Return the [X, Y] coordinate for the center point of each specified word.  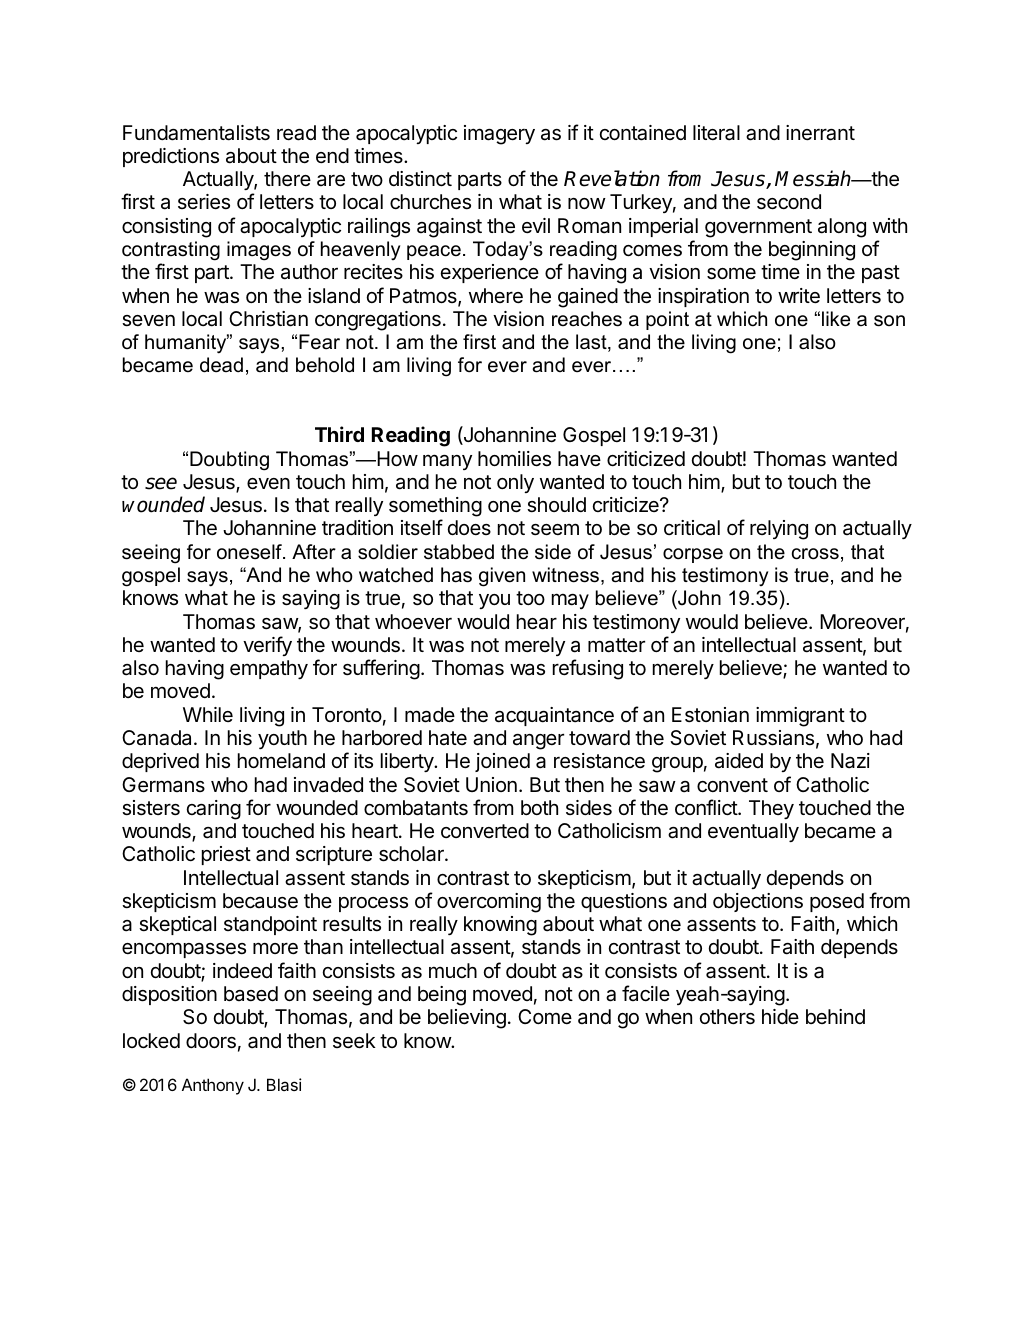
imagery [499, 135]
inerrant [820, 133]
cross [815, 554]
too [530, 598]
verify [267, 646]
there [287, 179]
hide [780, 1016]
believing [467, 1019]
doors [211, 1041]
